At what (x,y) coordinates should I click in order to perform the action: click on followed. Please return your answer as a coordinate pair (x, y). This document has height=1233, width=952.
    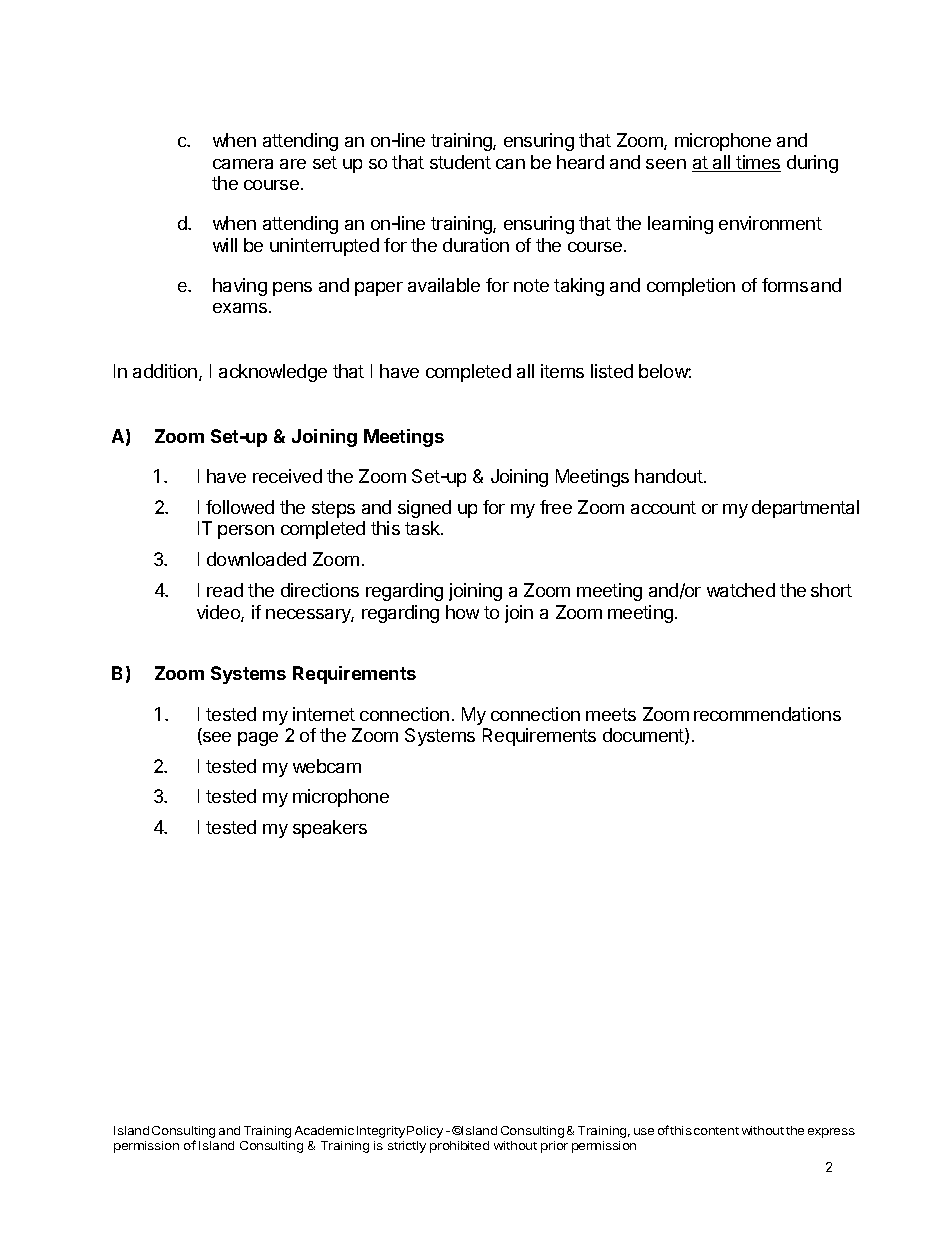
    Looking at the image, I should click on (240, 507).
